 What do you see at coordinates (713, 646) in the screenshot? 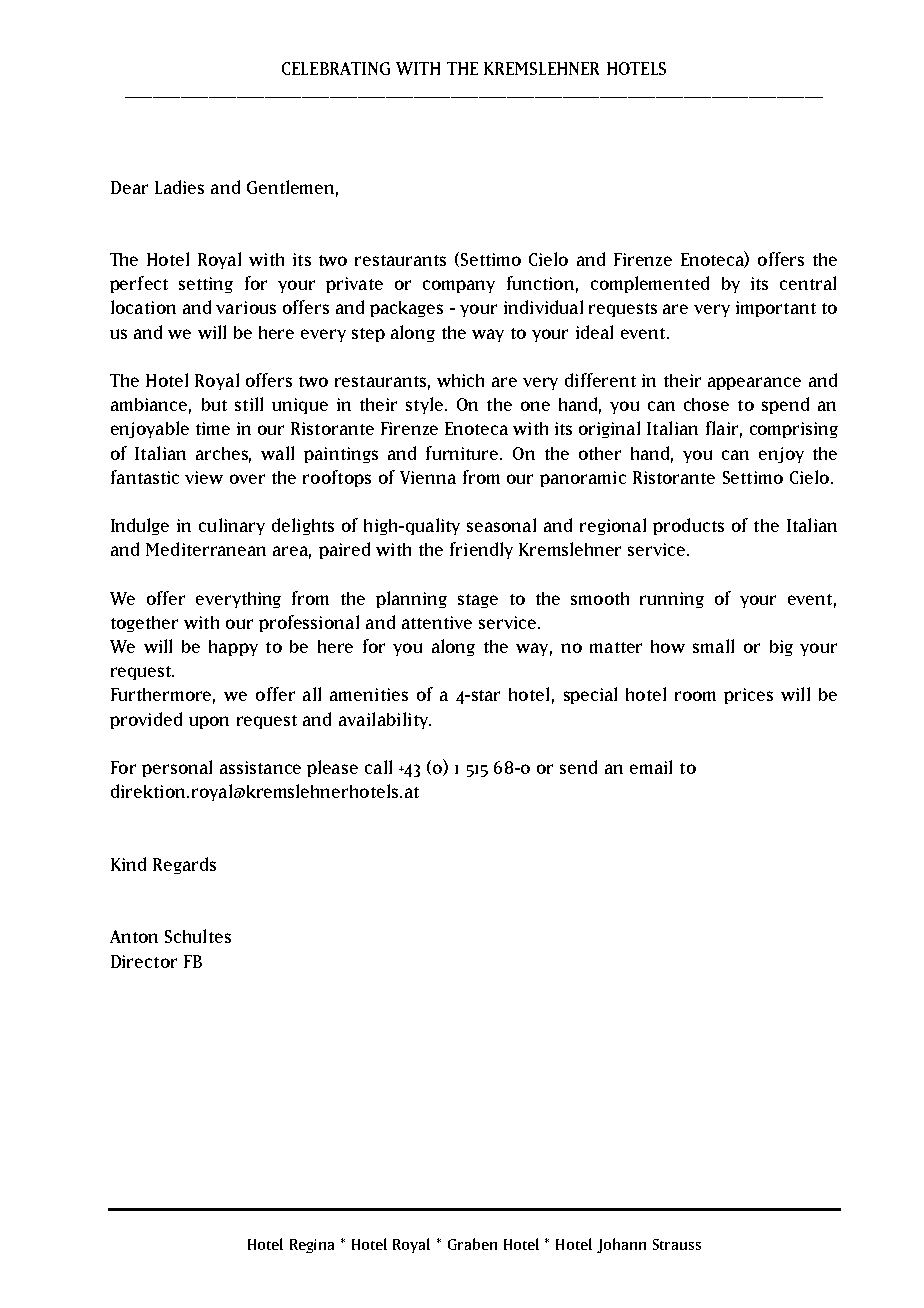
I see `small` at bounding box center [713, 646].
